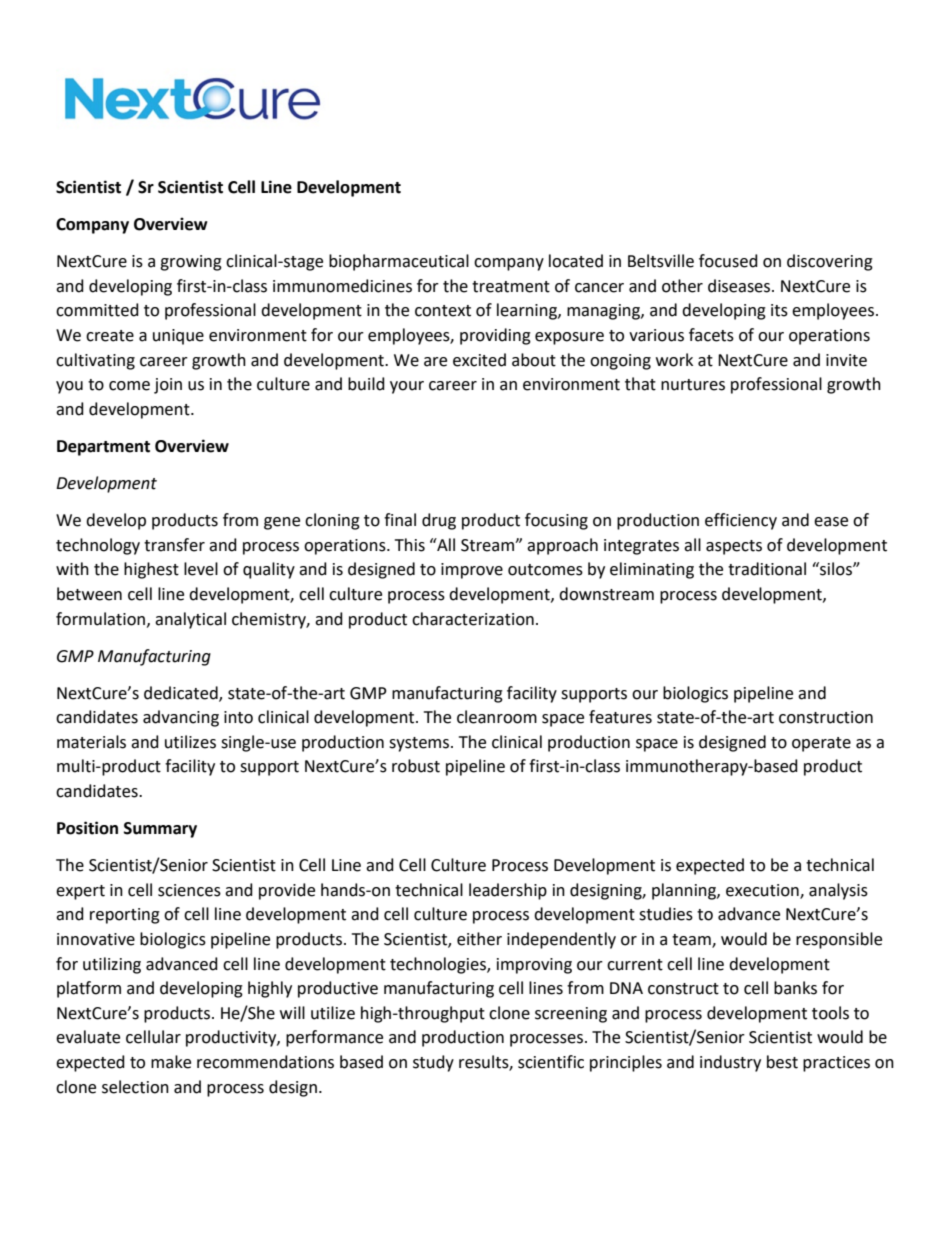 This screenshot has width=952, height=1233. Describe the element at coordinates (191, 263) in the screenshot. I see `growing` at that location.
